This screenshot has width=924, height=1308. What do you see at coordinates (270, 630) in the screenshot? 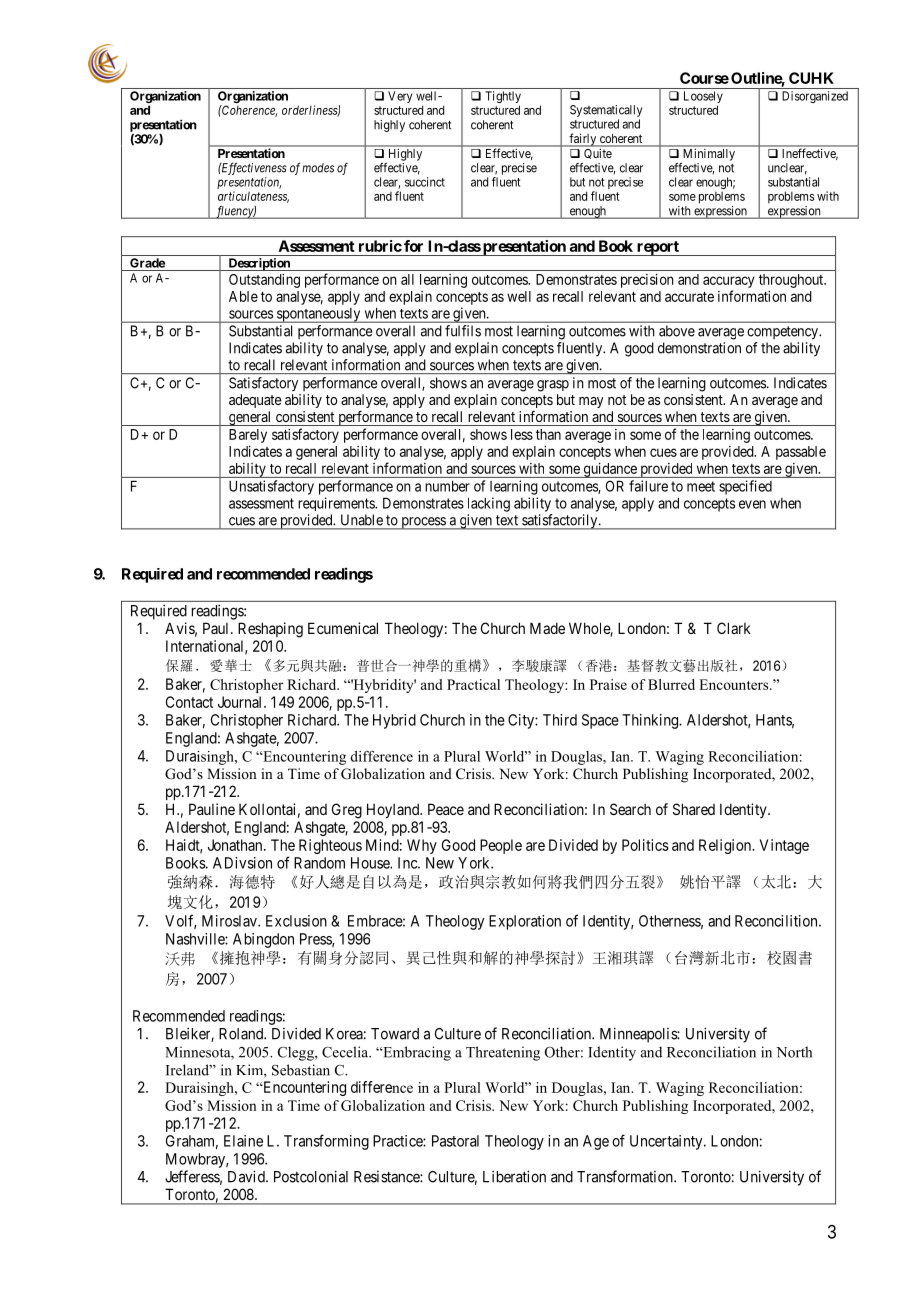
I see `Reshaping` at bounding box center [270, 630].
